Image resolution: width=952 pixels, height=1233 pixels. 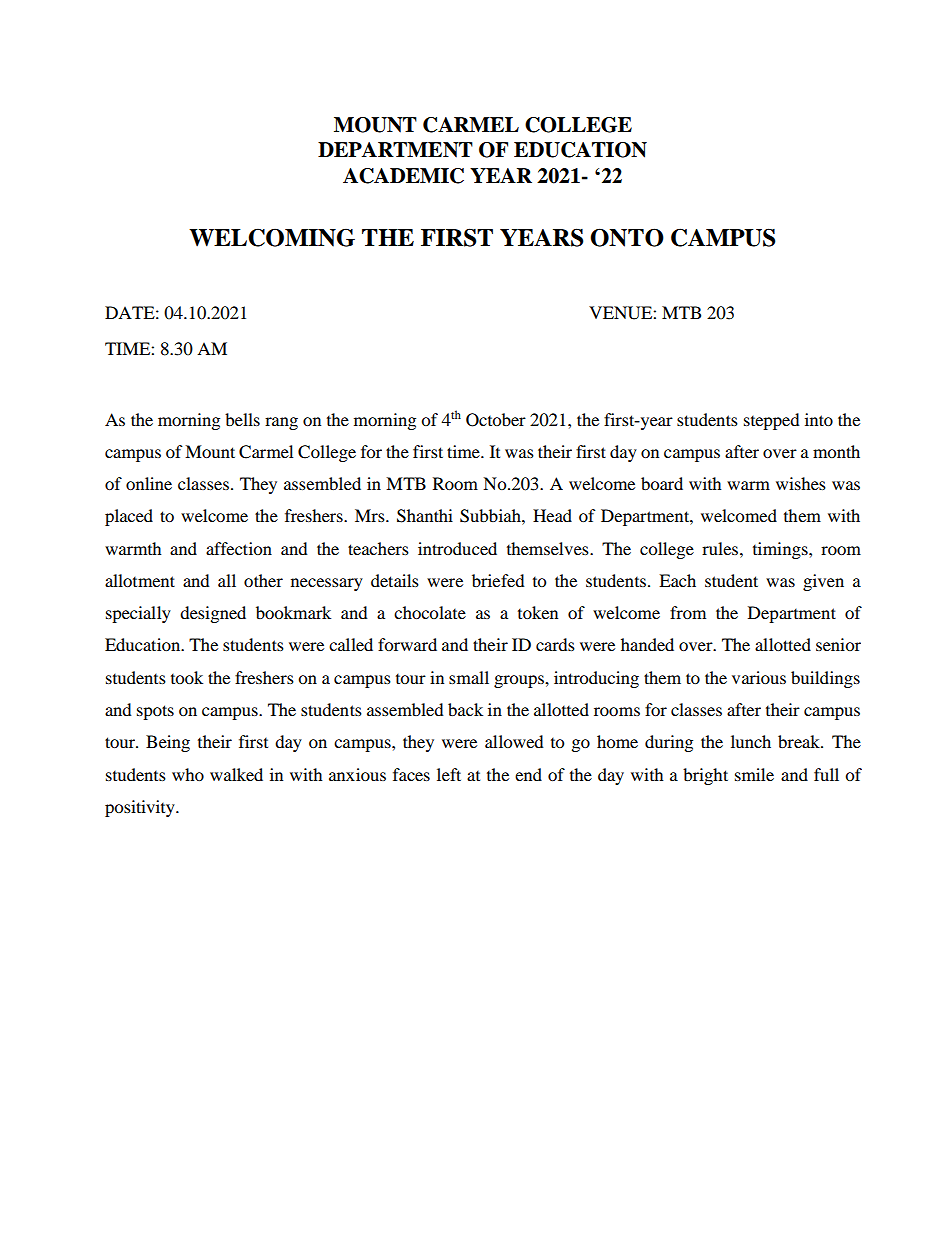 I want to click on bells, so click(x=242, y=419).
